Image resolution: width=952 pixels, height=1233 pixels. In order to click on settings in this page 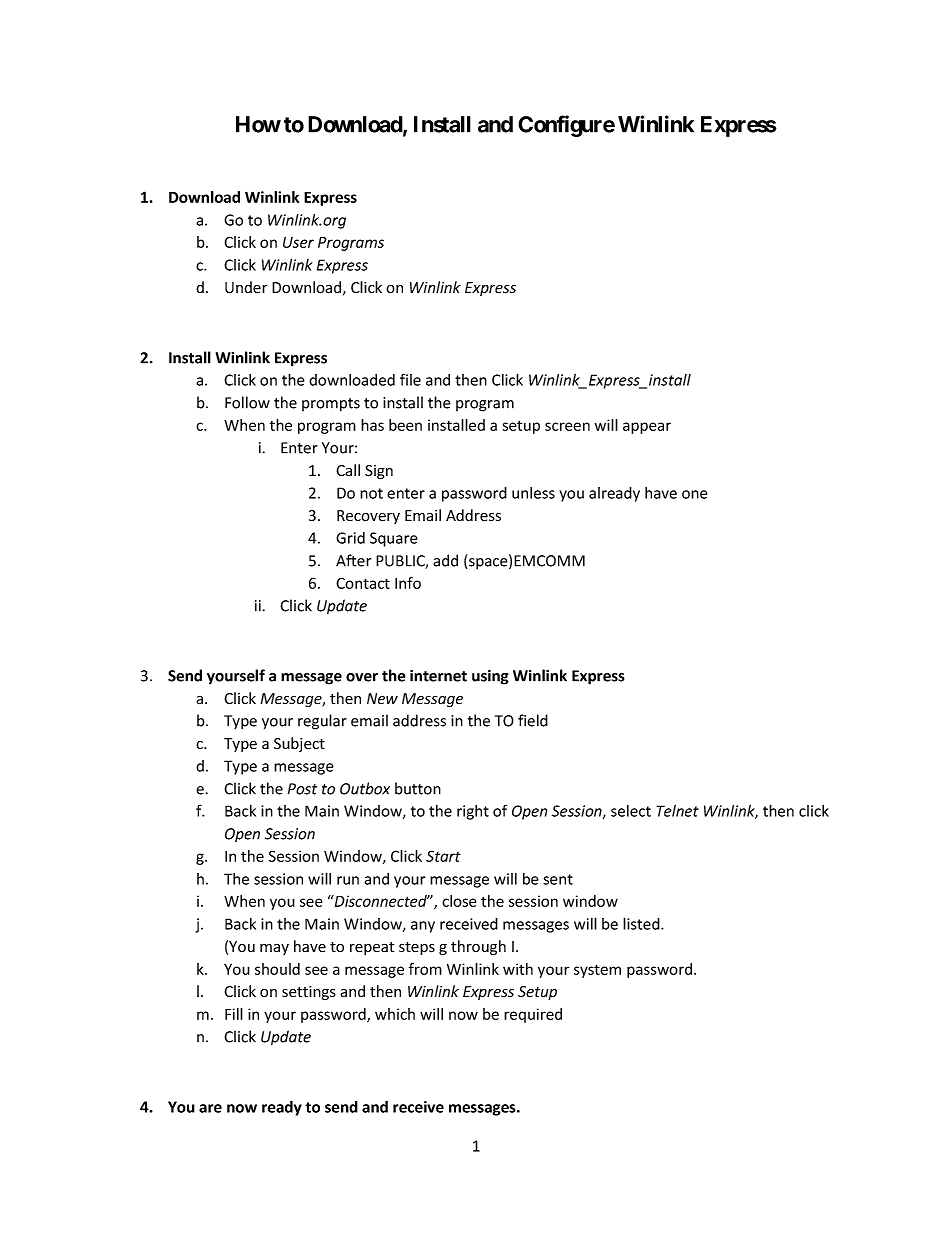, I will do `click(309, 993)`.
